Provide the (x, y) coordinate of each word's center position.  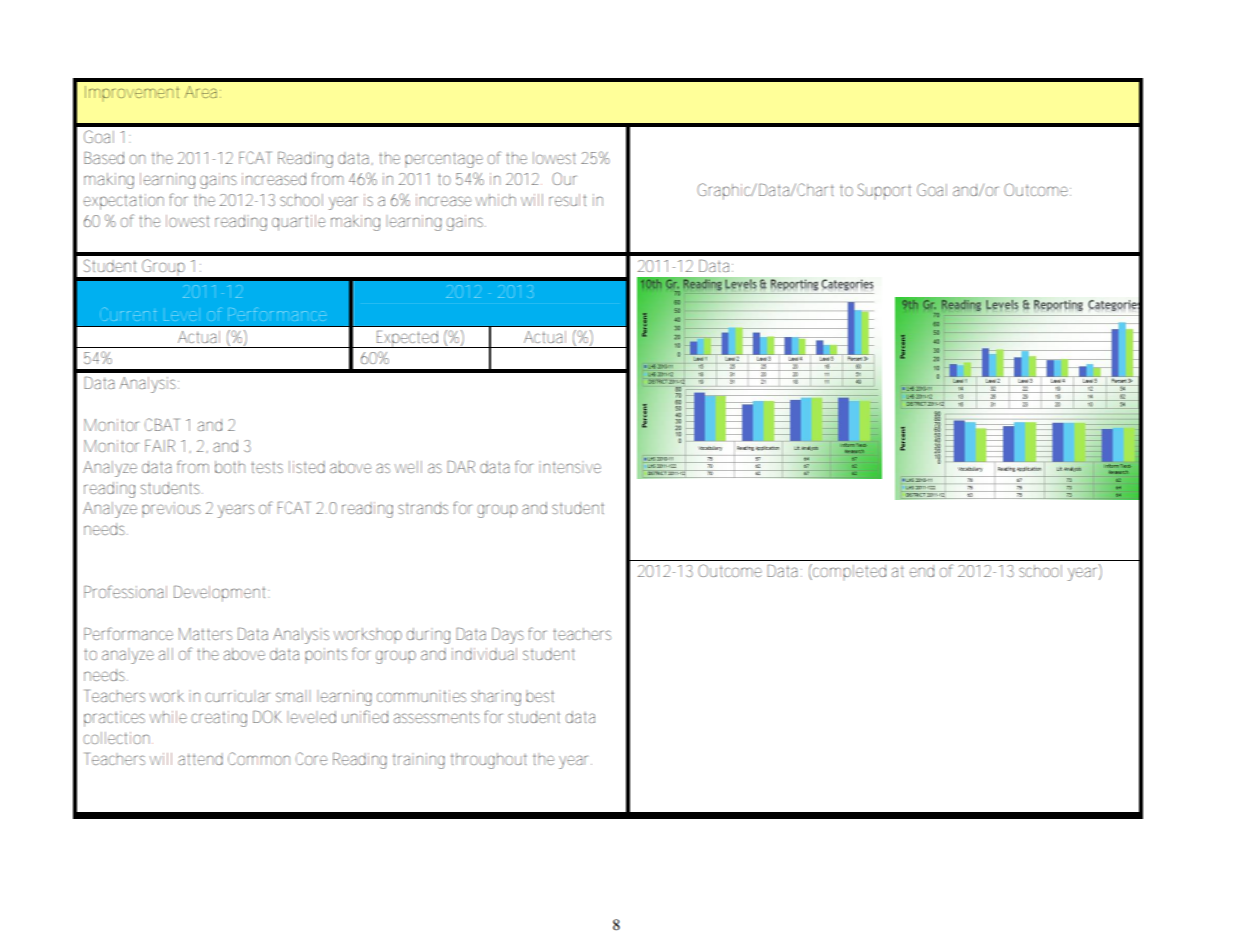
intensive (570, 467)
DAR (461, 466)
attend (200, 759)
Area (203, 92)
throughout (489, 761)
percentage (444, 160)
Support (884, 191)
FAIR (160, 445)
